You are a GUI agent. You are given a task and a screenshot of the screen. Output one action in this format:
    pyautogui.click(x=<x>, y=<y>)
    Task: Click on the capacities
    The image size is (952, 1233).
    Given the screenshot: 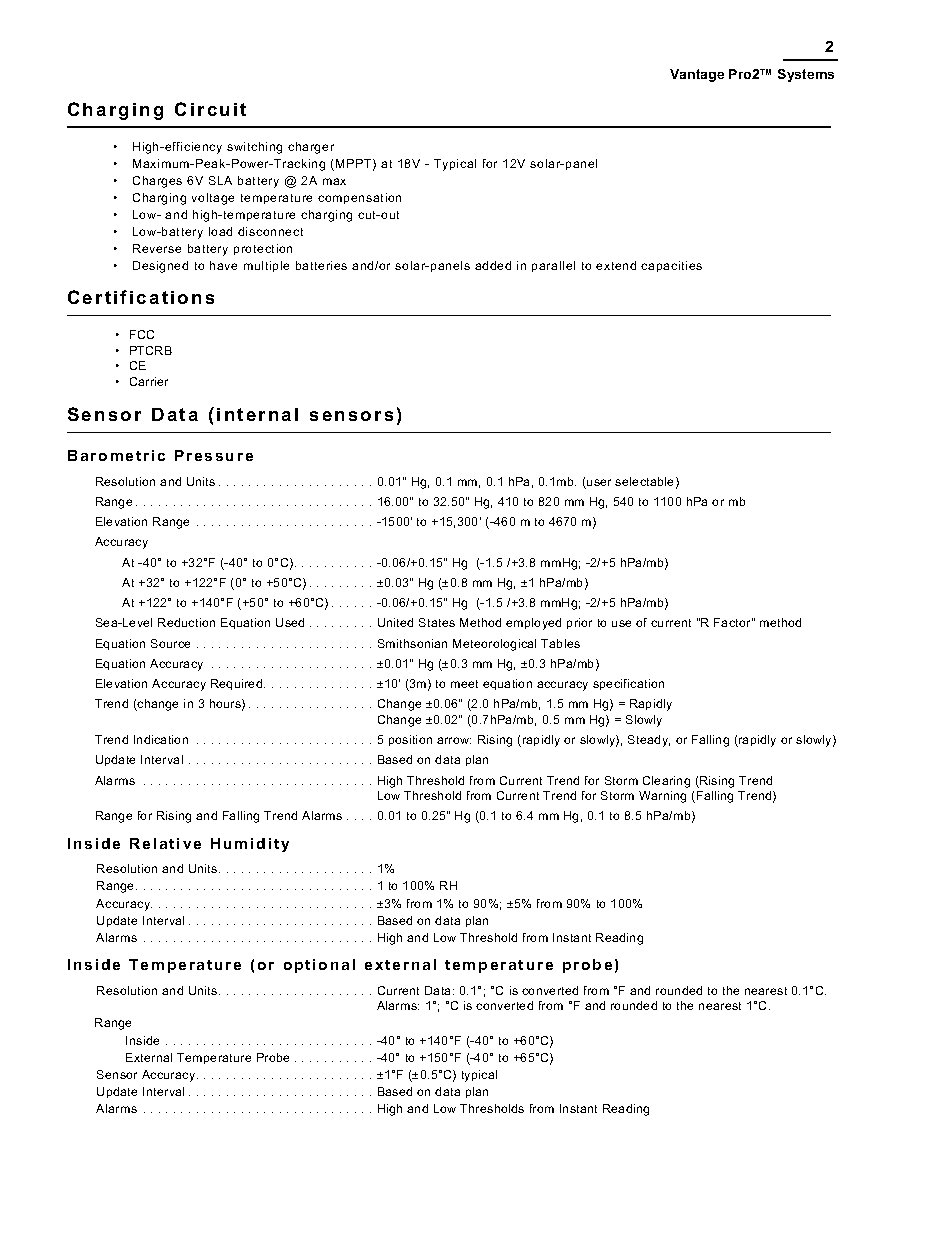 What is the action you would take?
    pyautogui.click(x=671, y=266)
